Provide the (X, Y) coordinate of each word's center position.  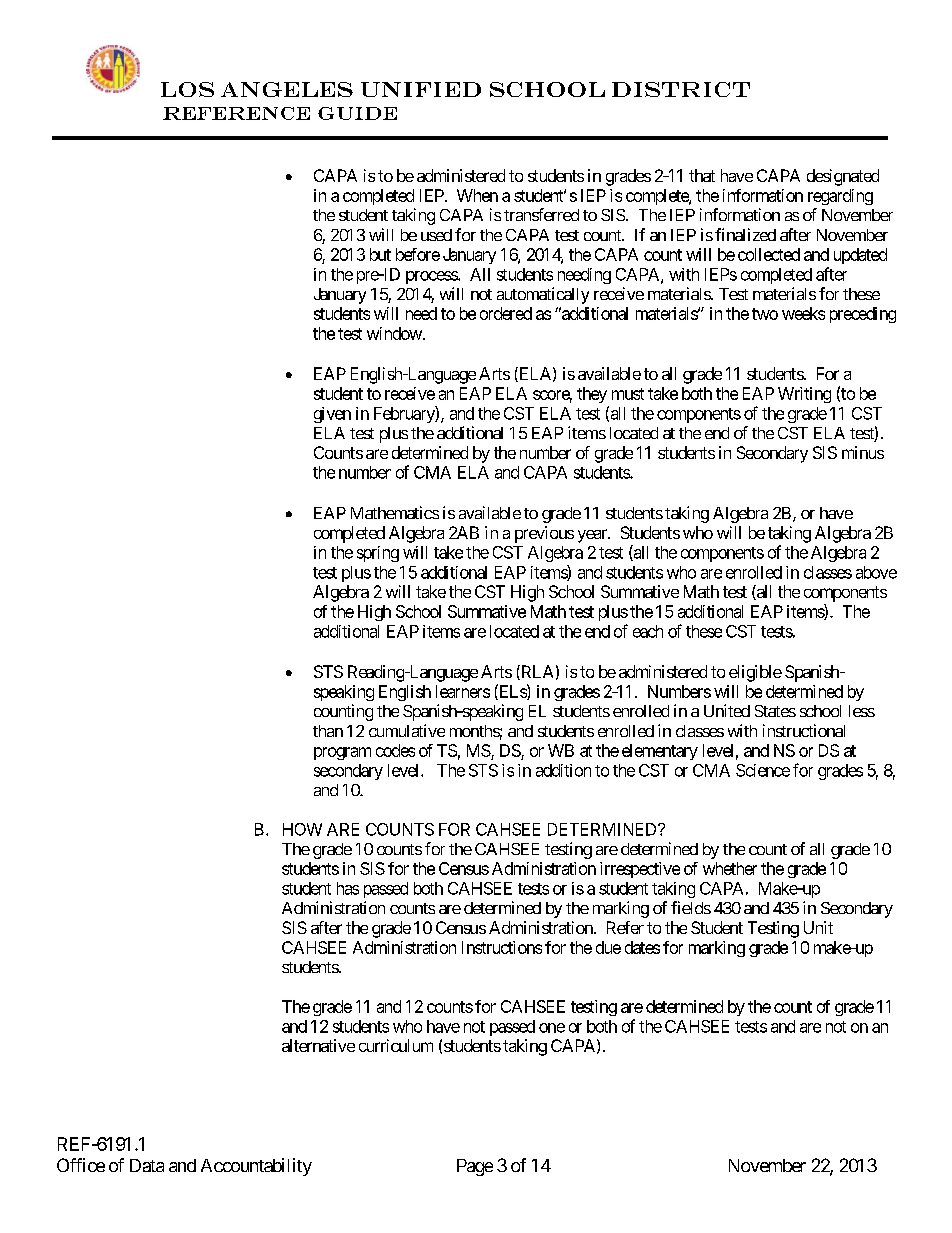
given (332, 415)
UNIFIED (421, 89)
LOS (187, 89)
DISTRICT (681, 89)
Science (763, 770)
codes (395, 750)
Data (147, 1165)
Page (475, 1167)
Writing (804, 395)
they (592, 395)
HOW (302, 829)
